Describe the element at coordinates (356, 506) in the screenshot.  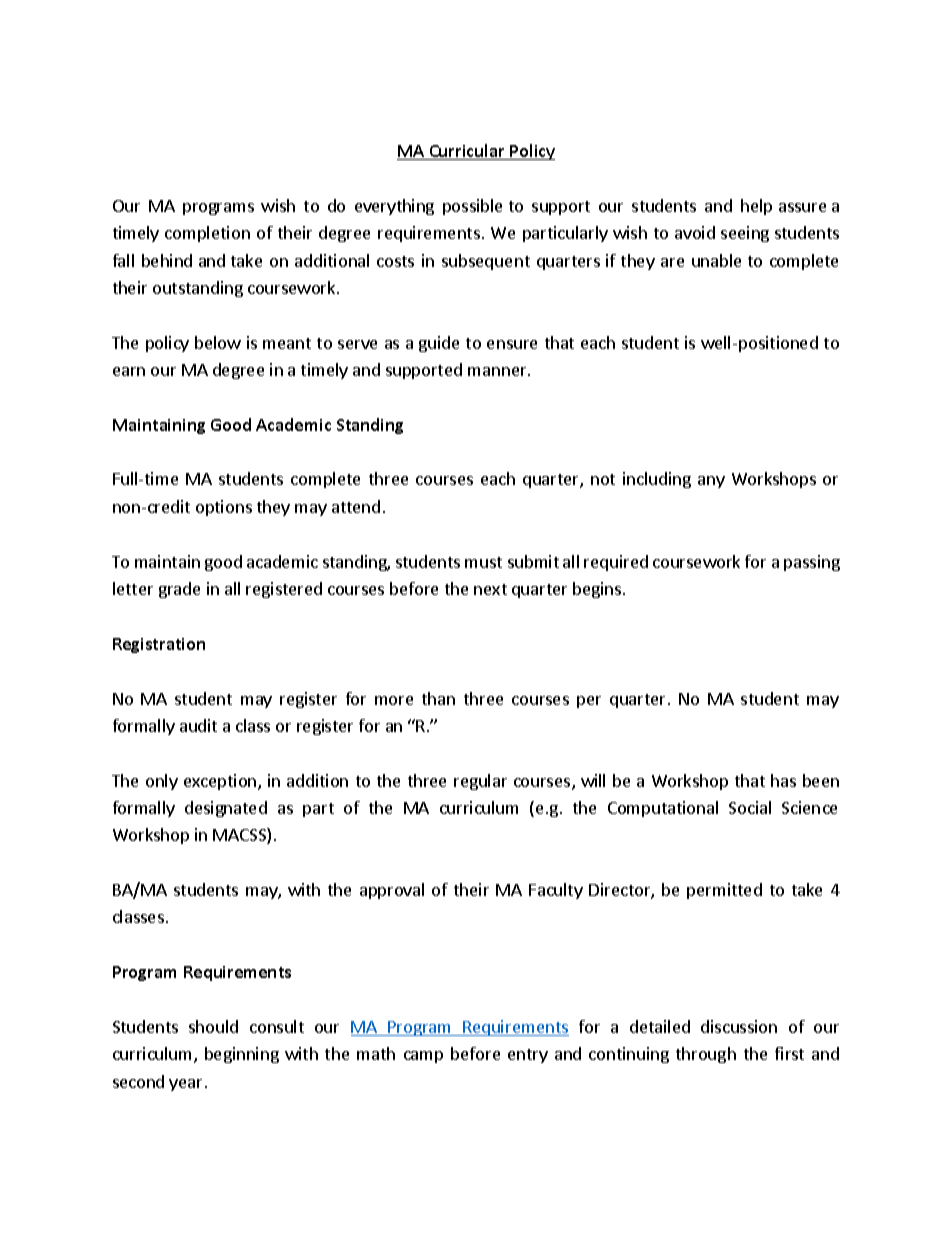
I see `attend` at that location.
